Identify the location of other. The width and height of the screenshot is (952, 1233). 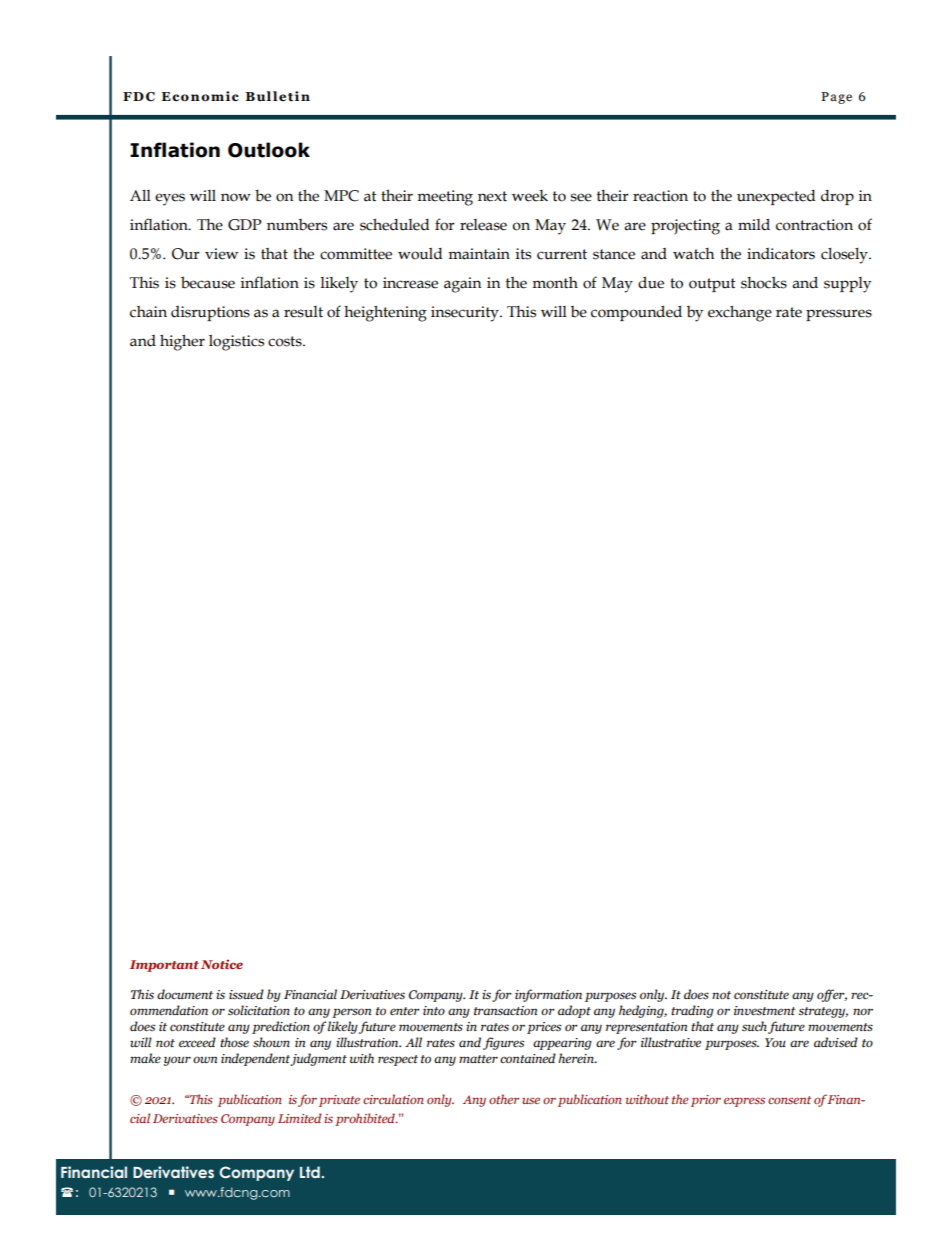
(504, 1099).
